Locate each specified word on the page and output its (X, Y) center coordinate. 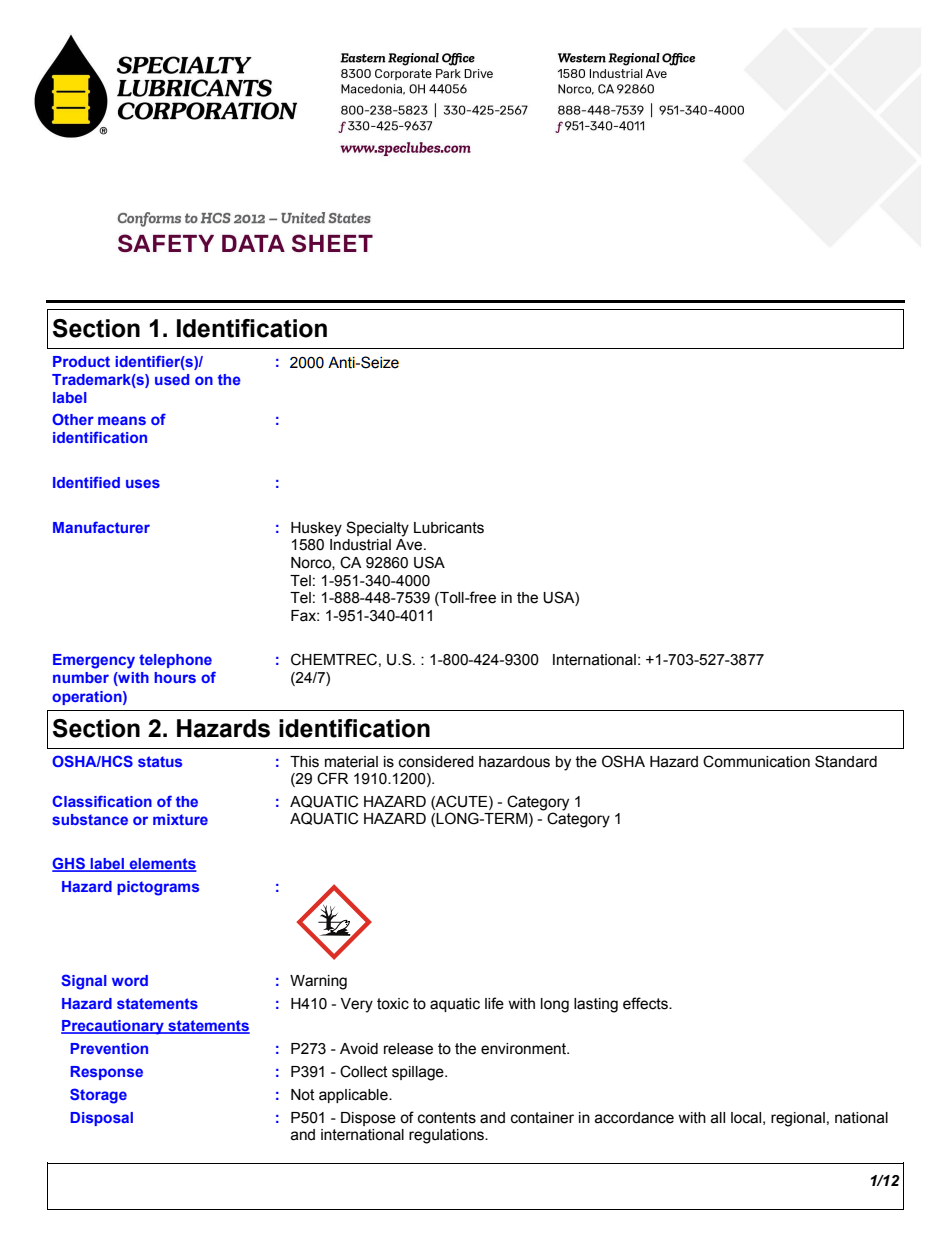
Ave (410, 545)
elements (162, 865)
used (172, 379)
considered (436, 762)
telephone (175, 661)
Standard (846, 761)
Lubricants (449, 528)
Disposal (101, 1119)
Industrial (360, 545)
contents (447, 1118)
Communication (756, 761)
